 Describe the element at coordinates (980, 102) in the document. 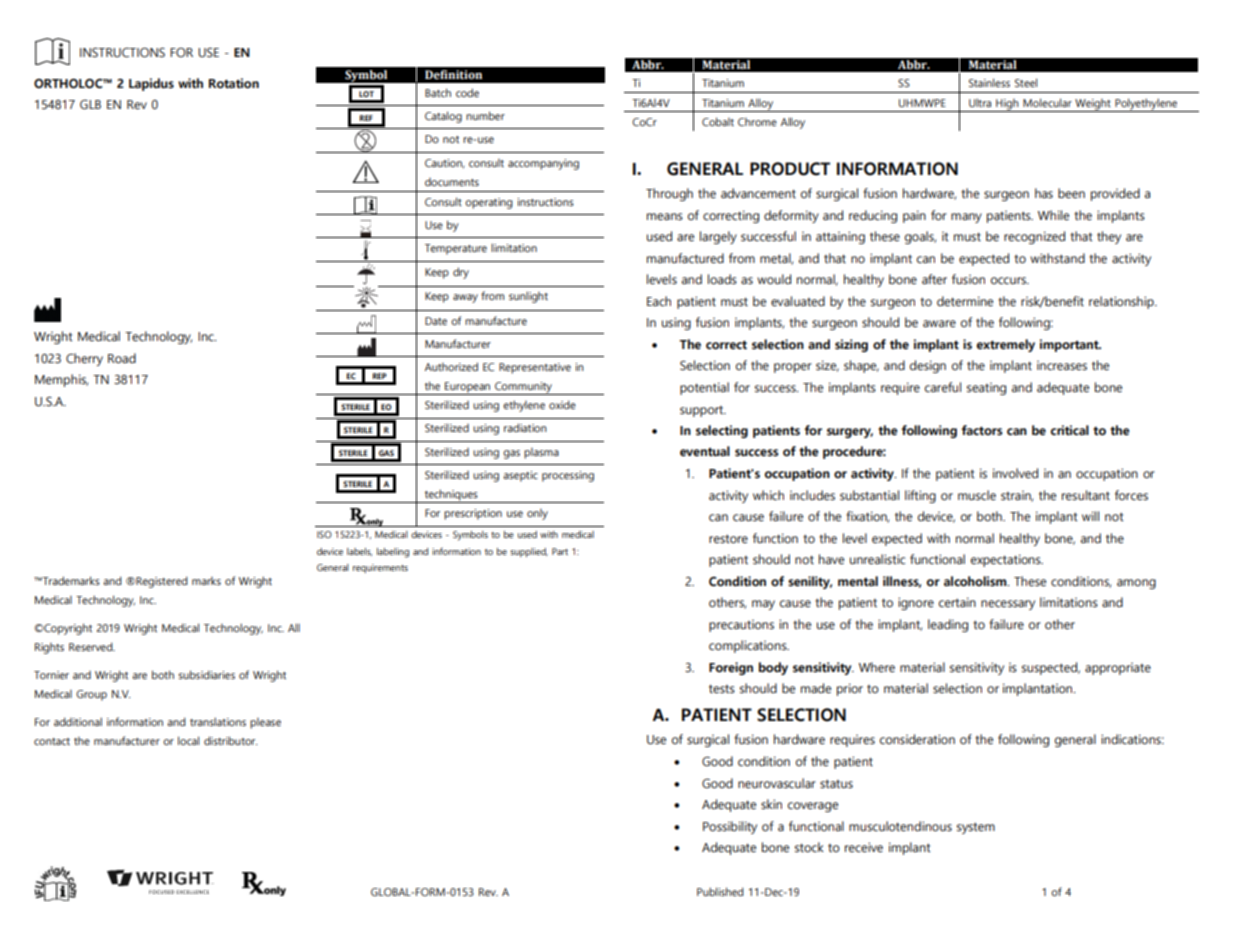

I see `Ultra` at that location.
